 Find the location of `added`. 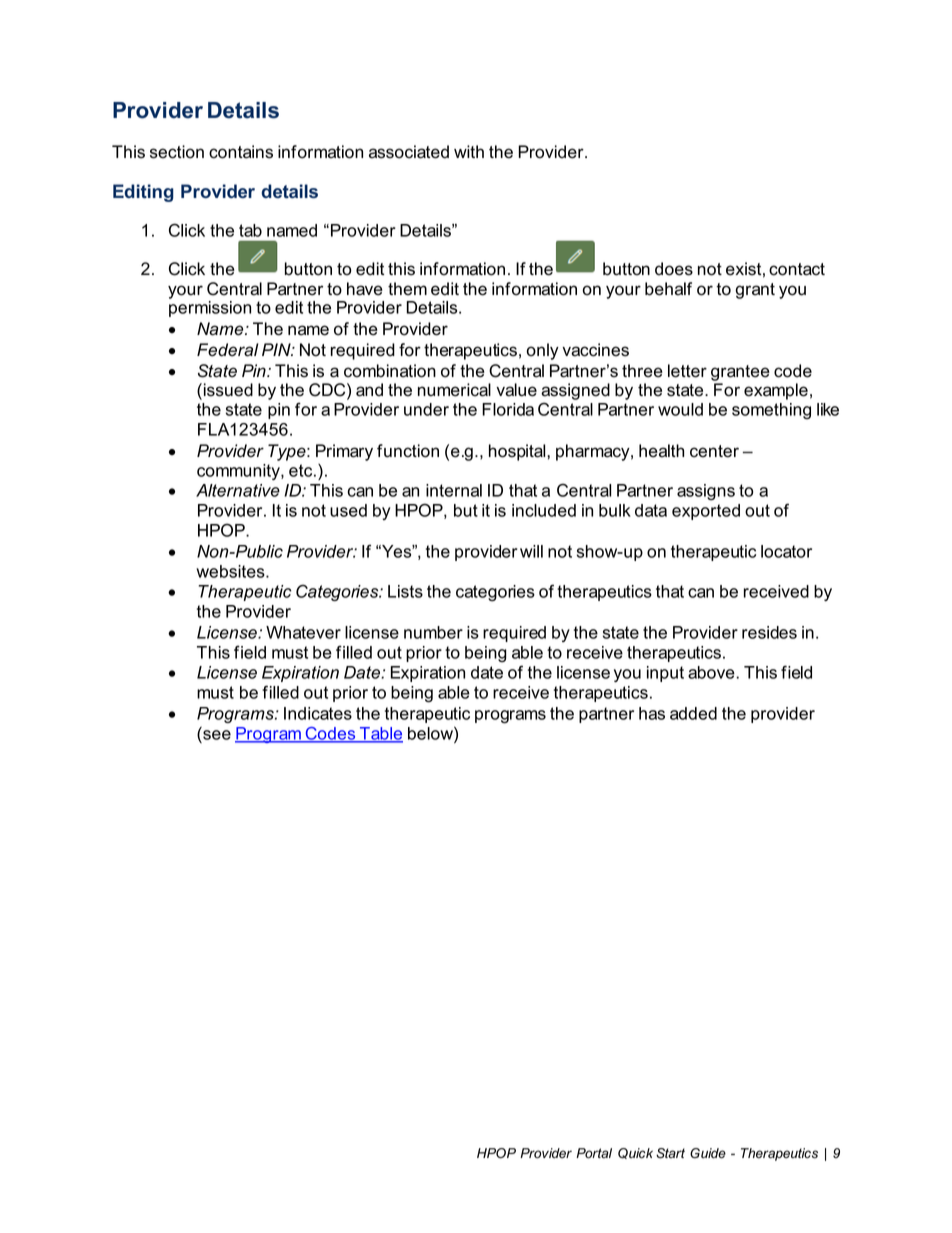

added is located at coordinates (693, 713).
